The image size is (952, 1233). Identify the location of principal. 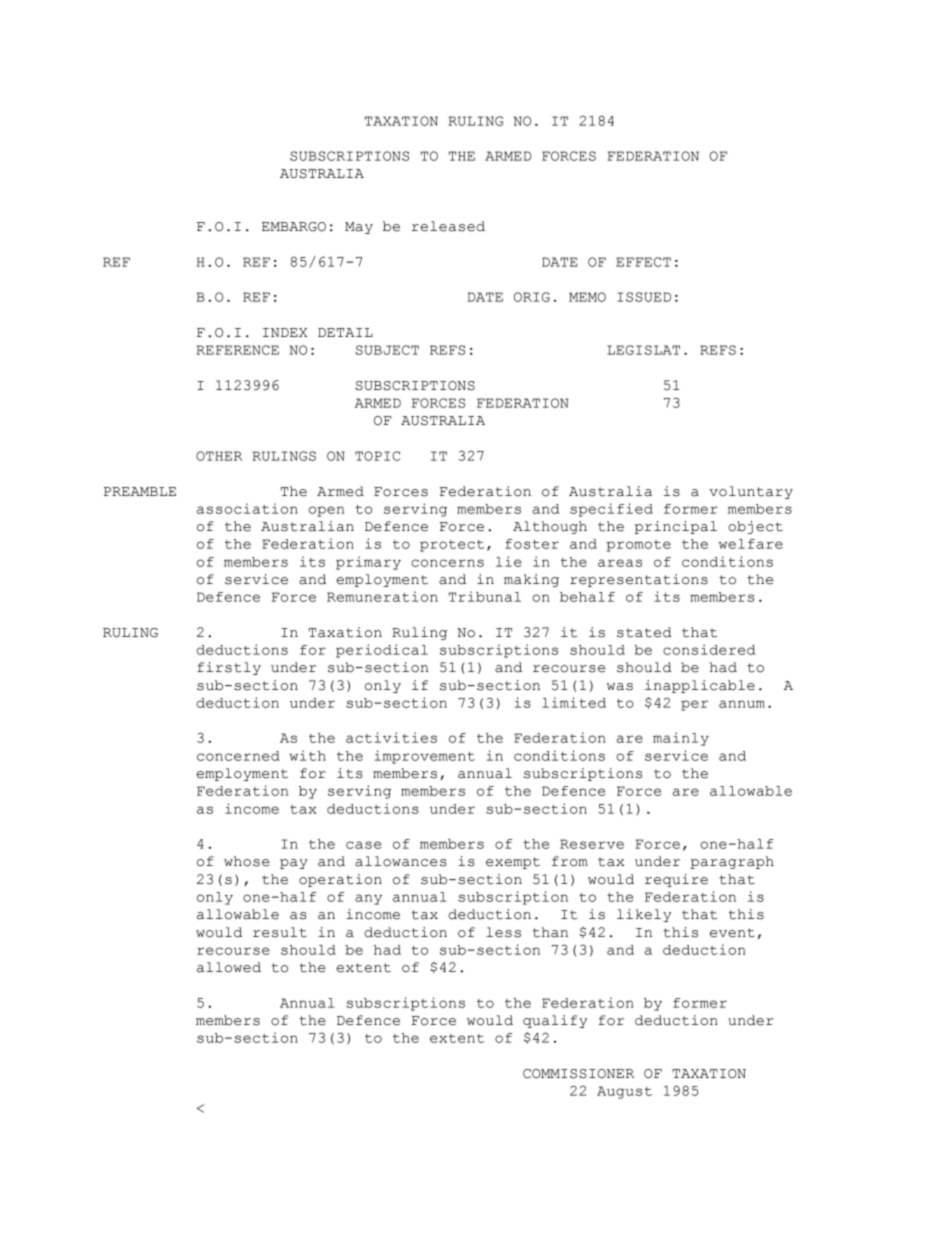
(675, 527).
